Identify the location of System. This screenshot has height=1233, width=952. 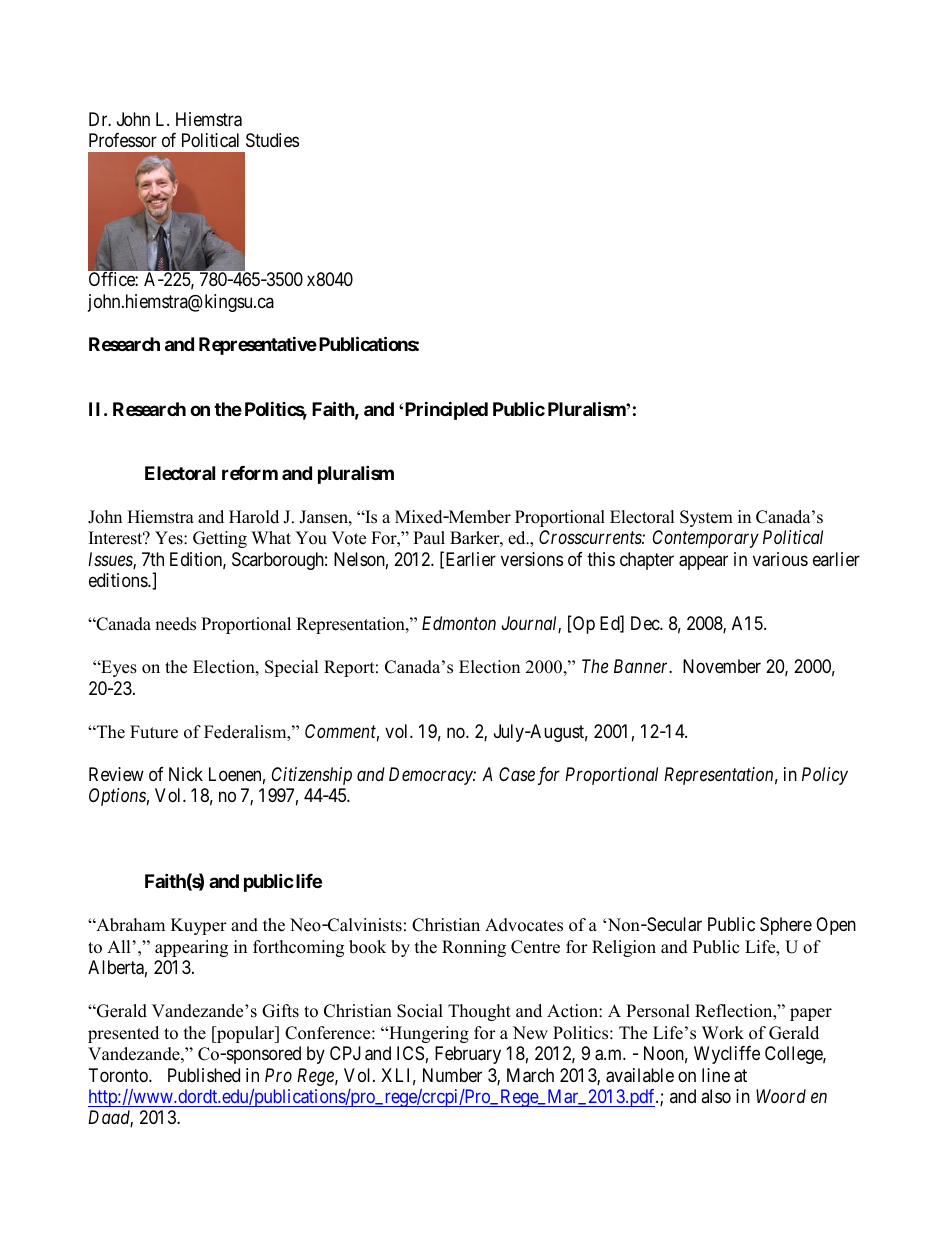
(706, 518).
